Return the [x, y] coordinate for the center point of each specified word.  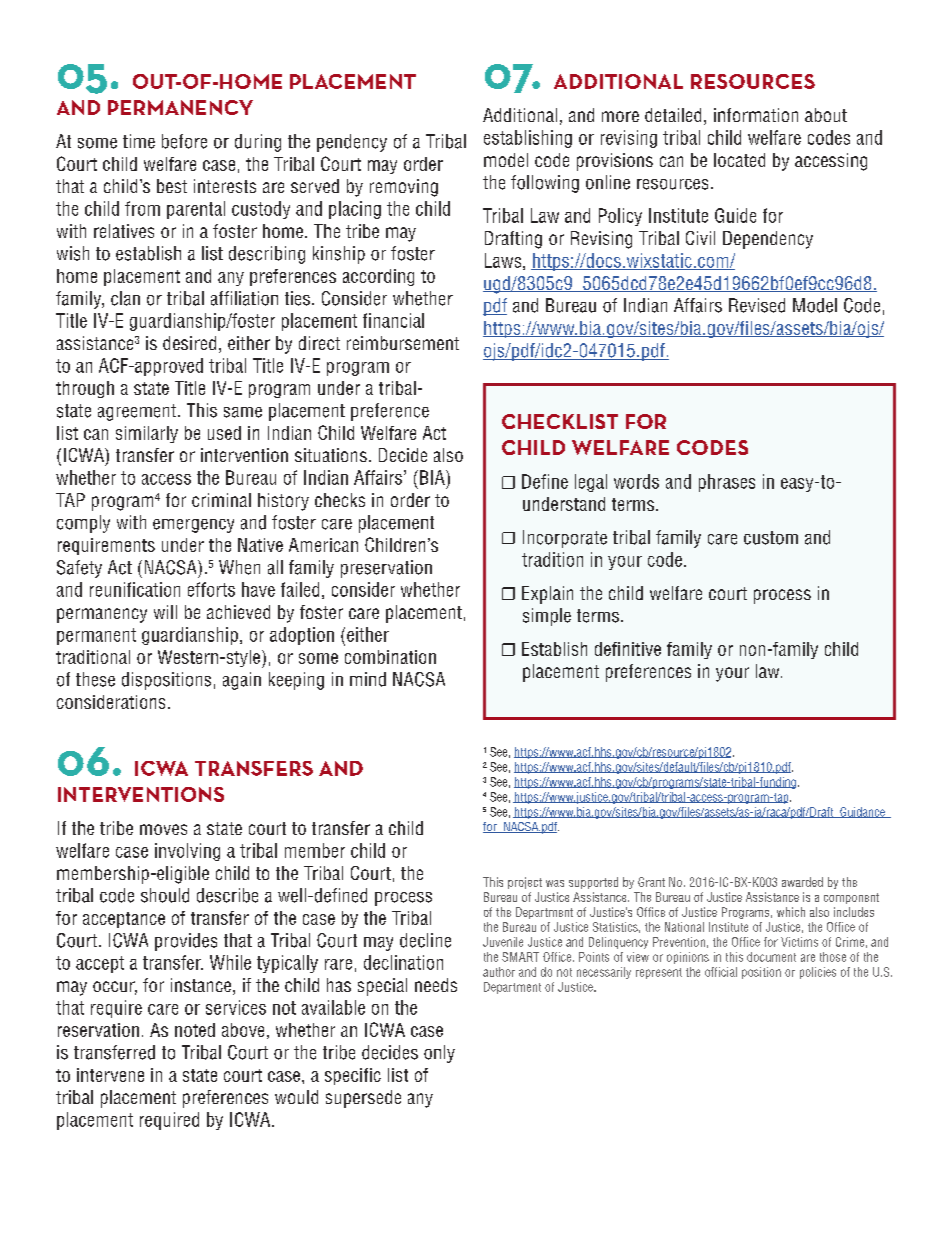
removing [404, 188]
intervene [110, 1075]
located [739, 160]
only [439, 1054]
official [721, 972]
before [184, 141]
